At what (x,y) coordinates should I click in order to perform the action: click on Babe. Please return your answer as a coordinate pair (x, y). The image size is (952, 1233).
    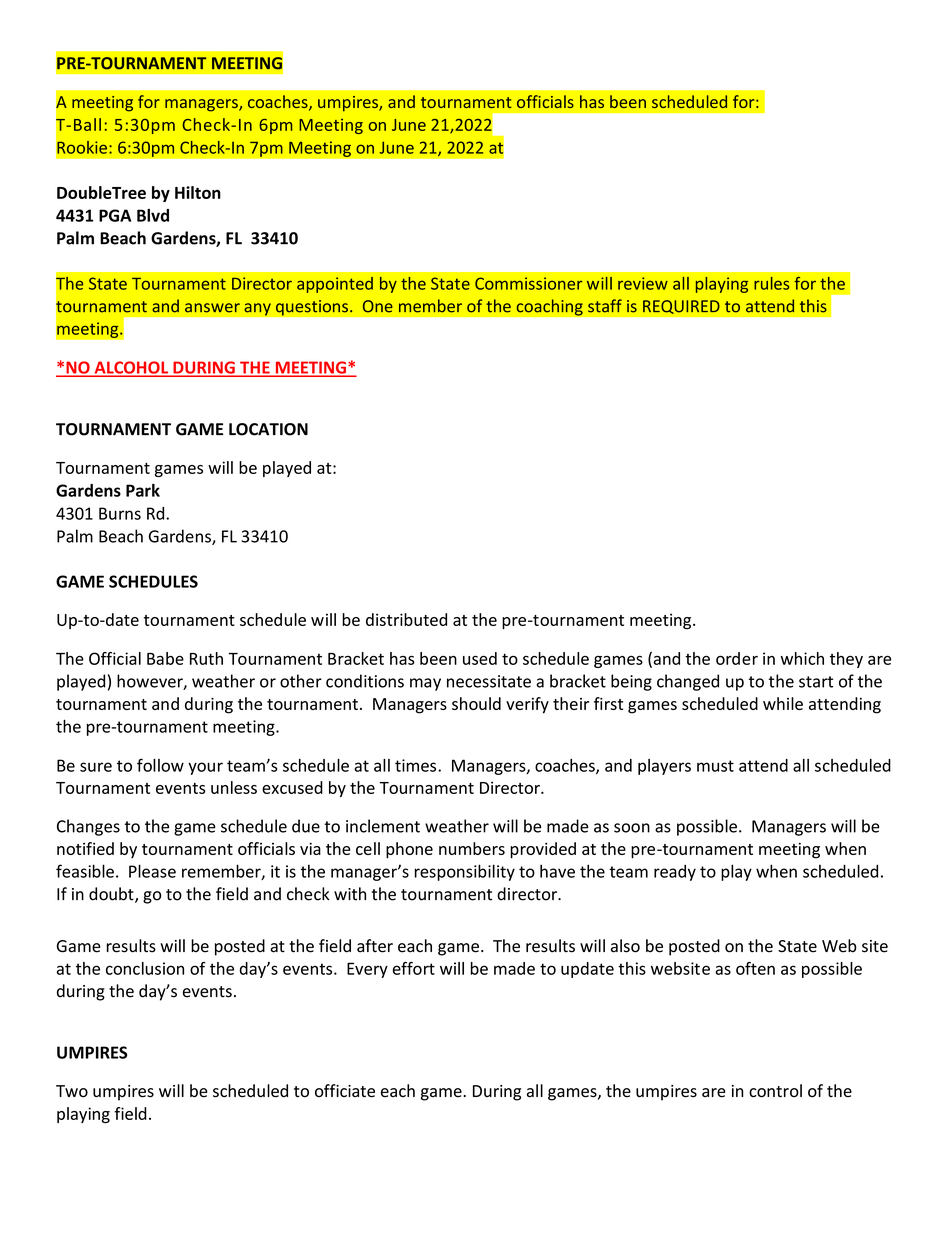
    Looking at the image, I should click on (165, 658).
